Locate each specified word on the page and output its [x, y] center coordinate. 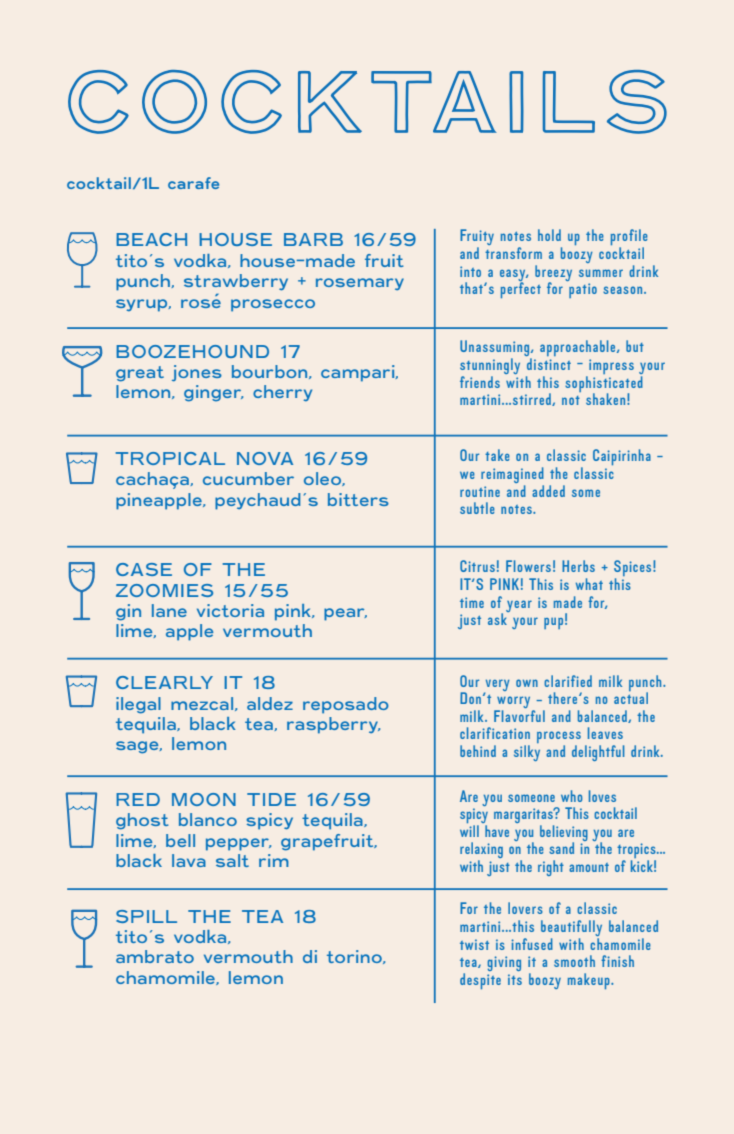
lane [169, 610]
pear [345, 614]
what [589, 584]
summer [601, 273]
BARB [313, 239]
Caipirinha [622, 457]
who [572, 796]
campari [359, 373]
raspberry [333, 725]
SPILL [146, 916]
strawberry [236, 282]
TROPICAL [170, 458]
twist [474, 944]
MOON [204, 799]
